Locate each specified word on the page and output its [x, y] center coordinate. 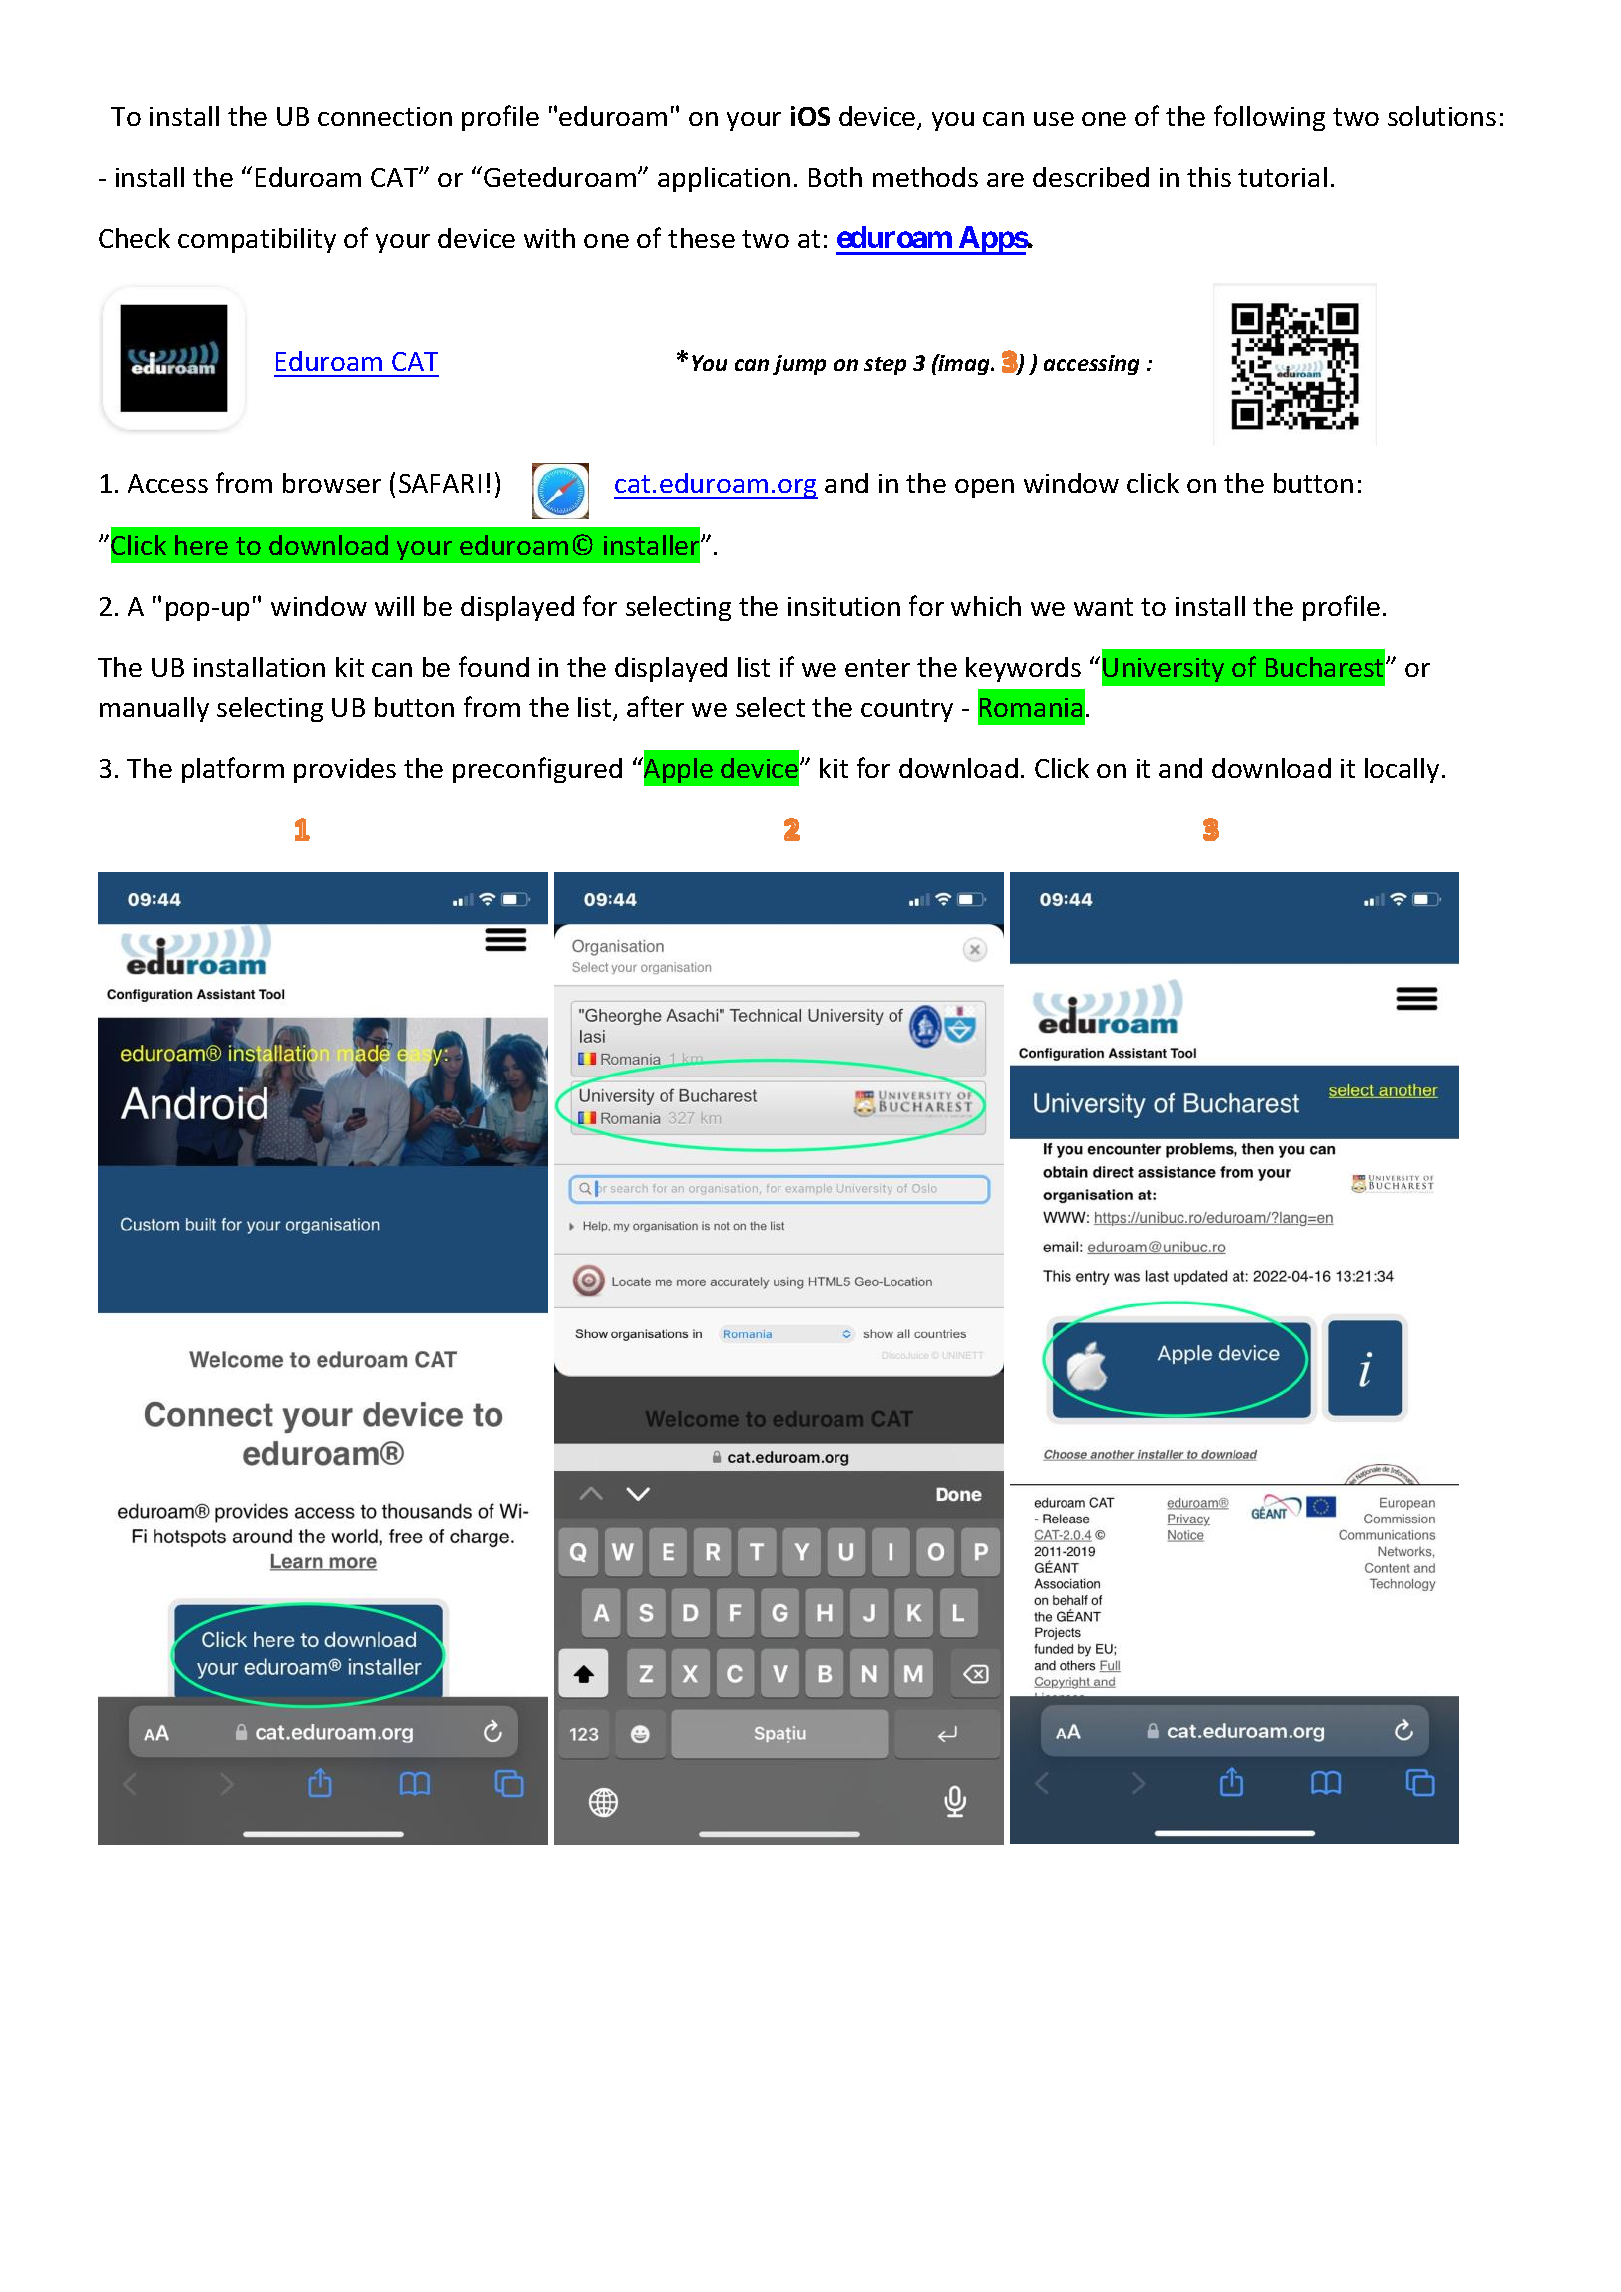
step [885, 366]
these [701, 238]
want [1103, 607]
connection [385, 116]
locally [1402, 770]
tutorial [1282, 177]
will [394, 606]
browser [332, 483]
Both [835, 177]
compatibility [257, 240]
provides [345, 770]
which [986, 606]
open [984, 488]
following [1269, 118]
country [907, 710]
